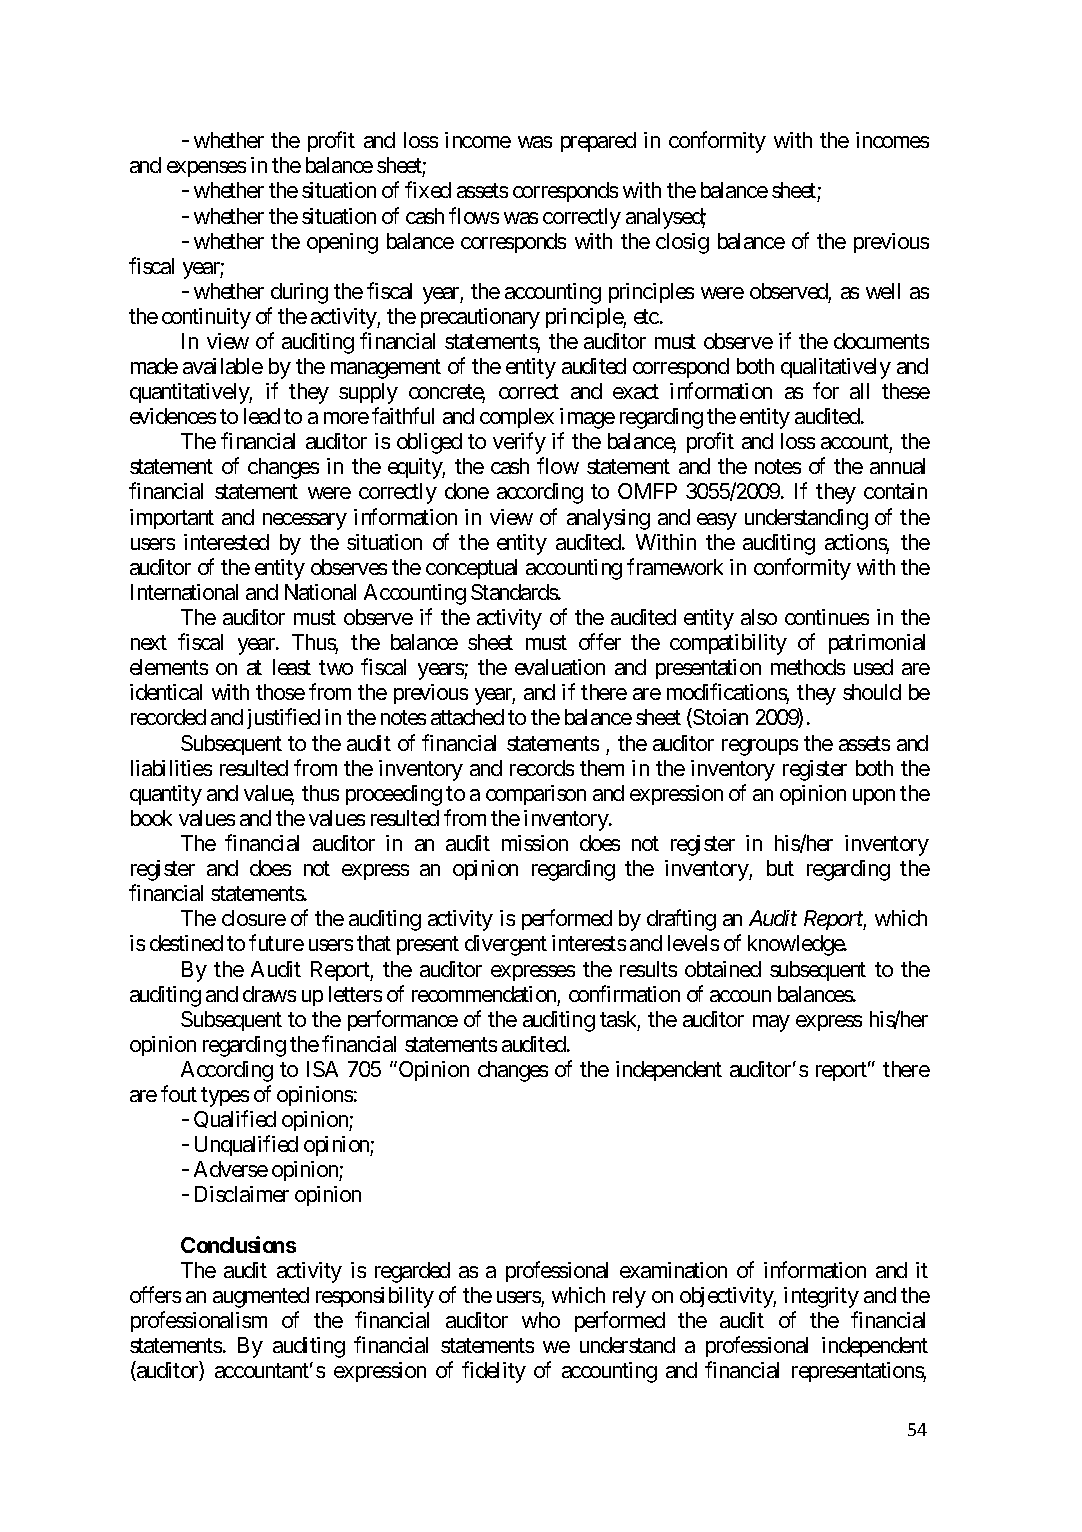 This document has height=1532, width=1082. Describe the element at coordinates (723, 969) in the document. I see `obtained` at that location.
